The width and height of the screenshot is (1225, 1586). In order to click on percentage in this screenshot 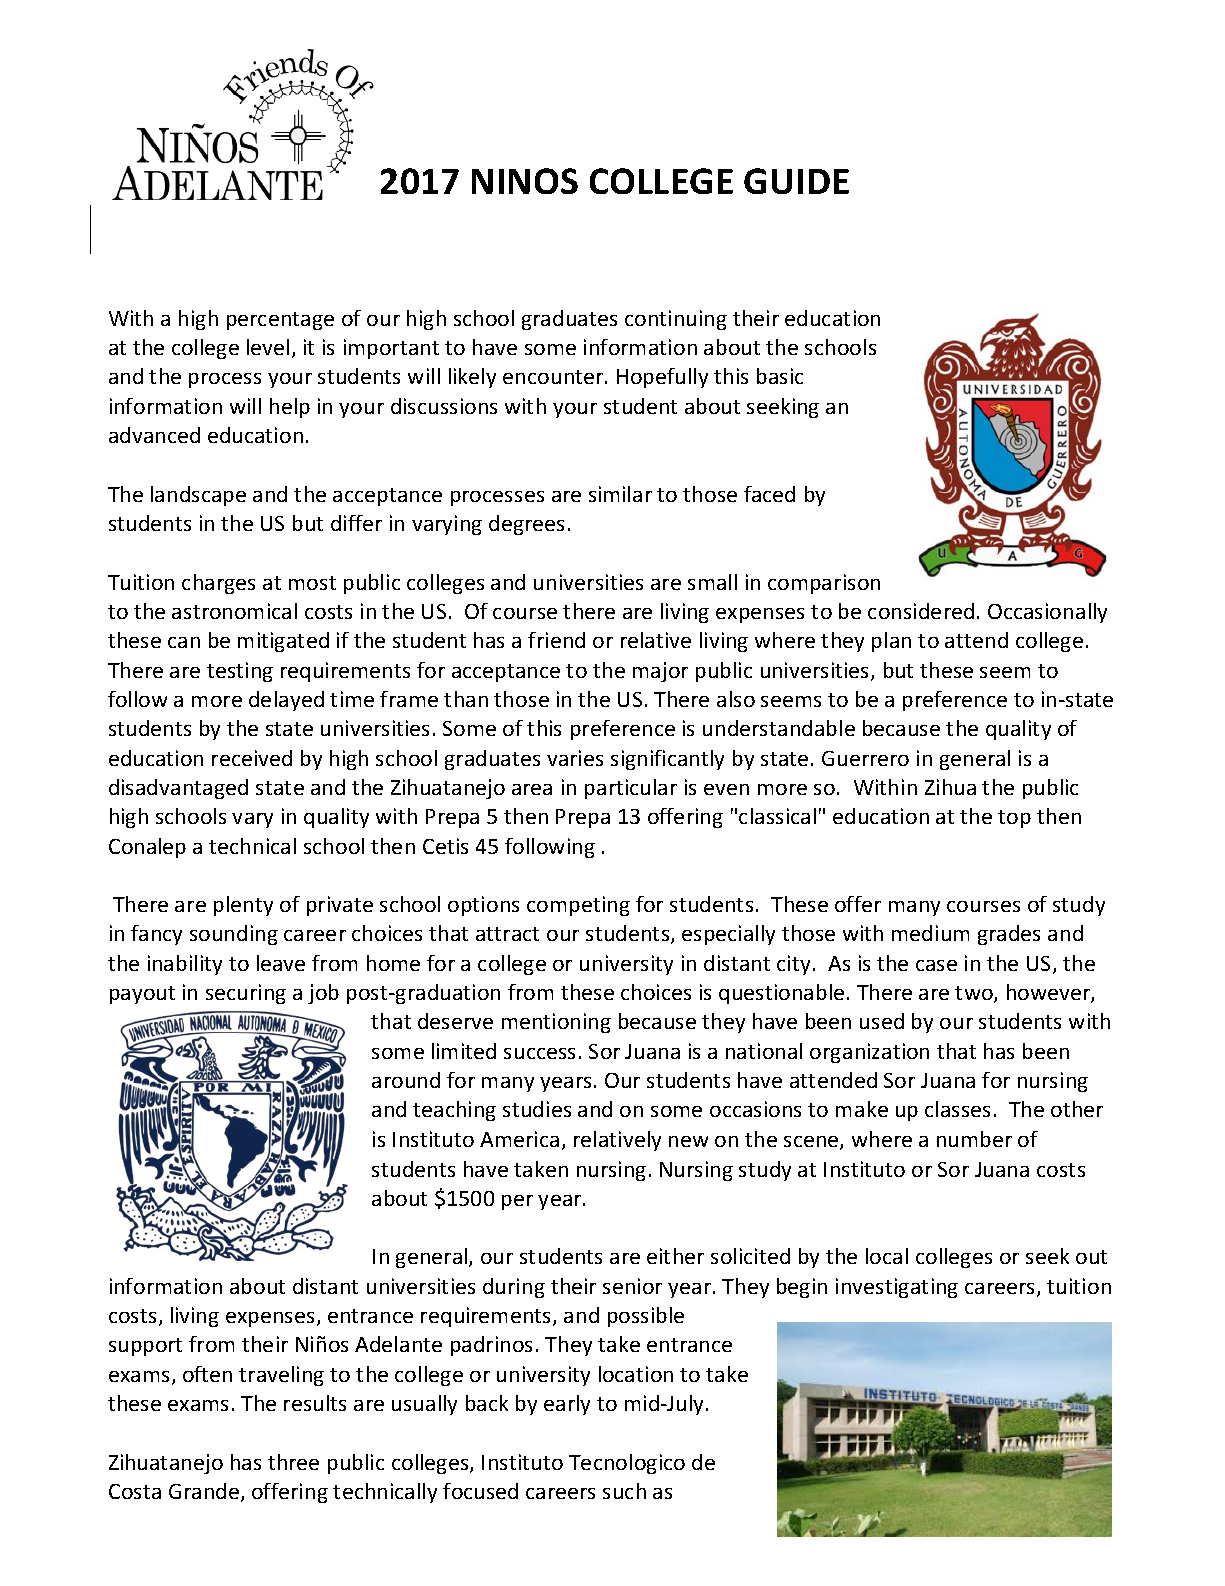, I will do `click(280, 321)`.
